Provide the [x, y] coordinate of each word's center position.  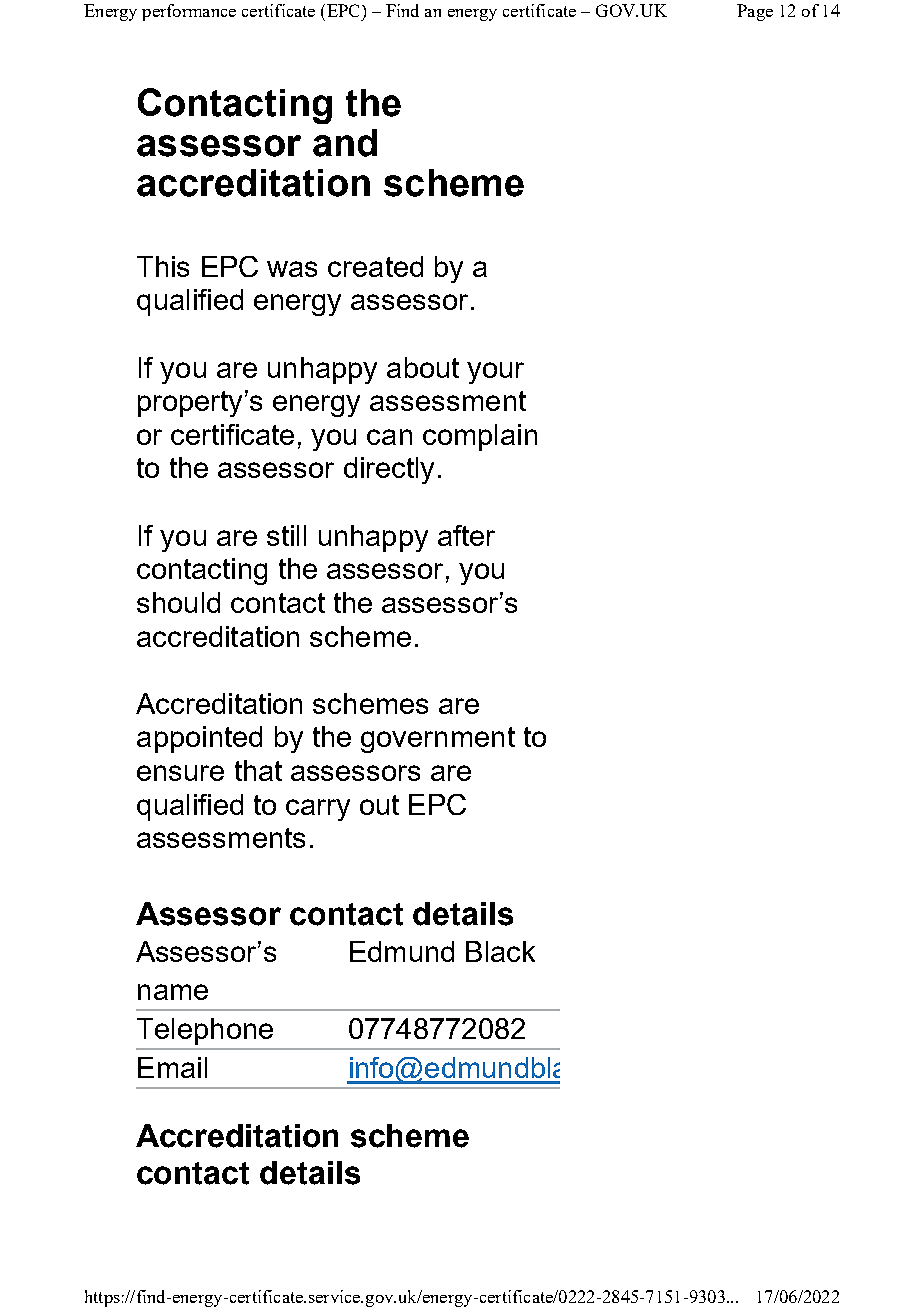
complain [480, 437]
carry [318, 810]
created [375, 266]
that [258, 770]
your [495, 373]
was [292, 269]
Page [755, 12]
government [438, 740]
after [466, 535]
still [286, 535]
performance [189, 12]
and [345, 143]
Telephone [205, 1031]
